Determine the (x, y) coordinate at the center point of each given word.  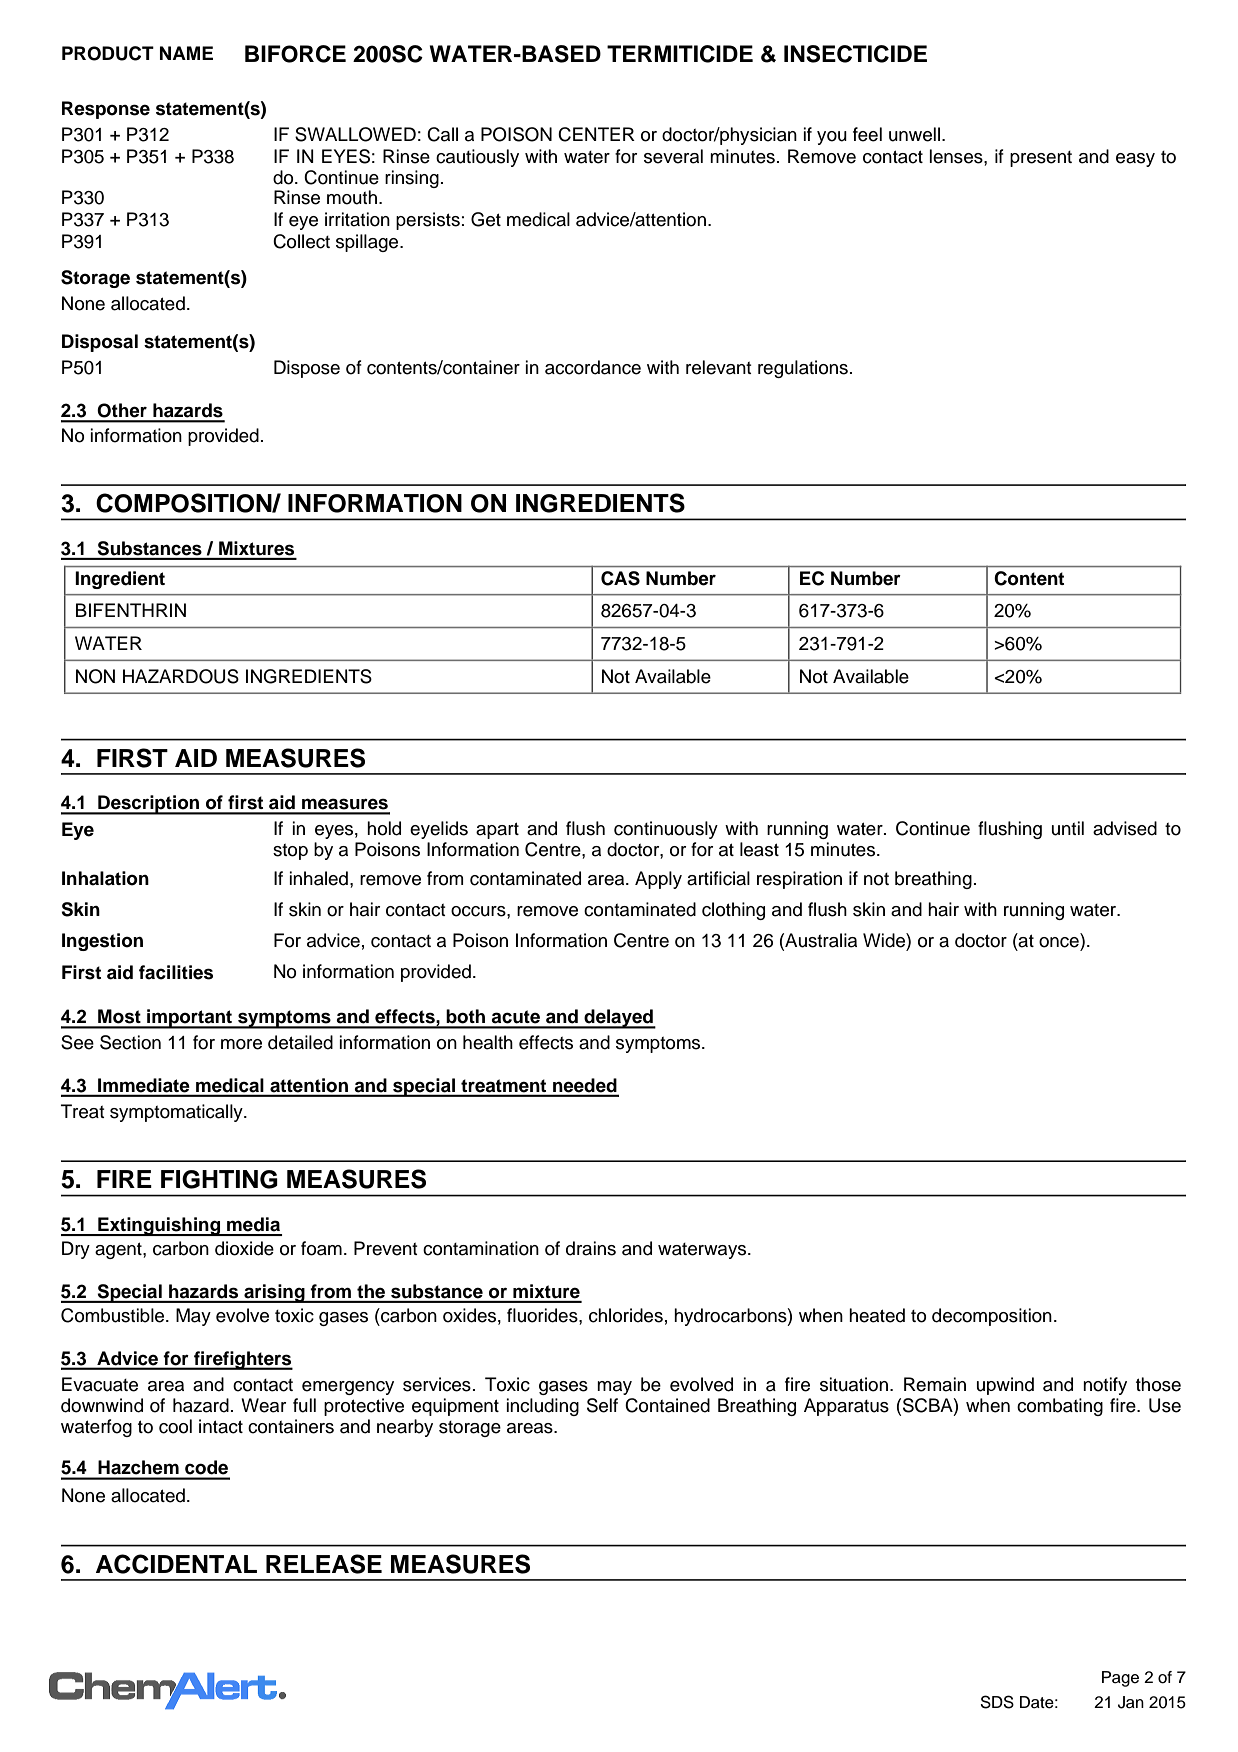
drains (591, 1248)
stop (290, 852)
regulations (803, 369)
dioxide (244, 1248)
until (1068, 828)
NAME (186, 53)
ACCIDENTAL (176, 1564)
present (1041, 159)
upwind (1005, 1386)
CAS (620, 578)
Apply (658, 880)
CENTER (596, 134)
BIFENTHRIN (131, 610)
